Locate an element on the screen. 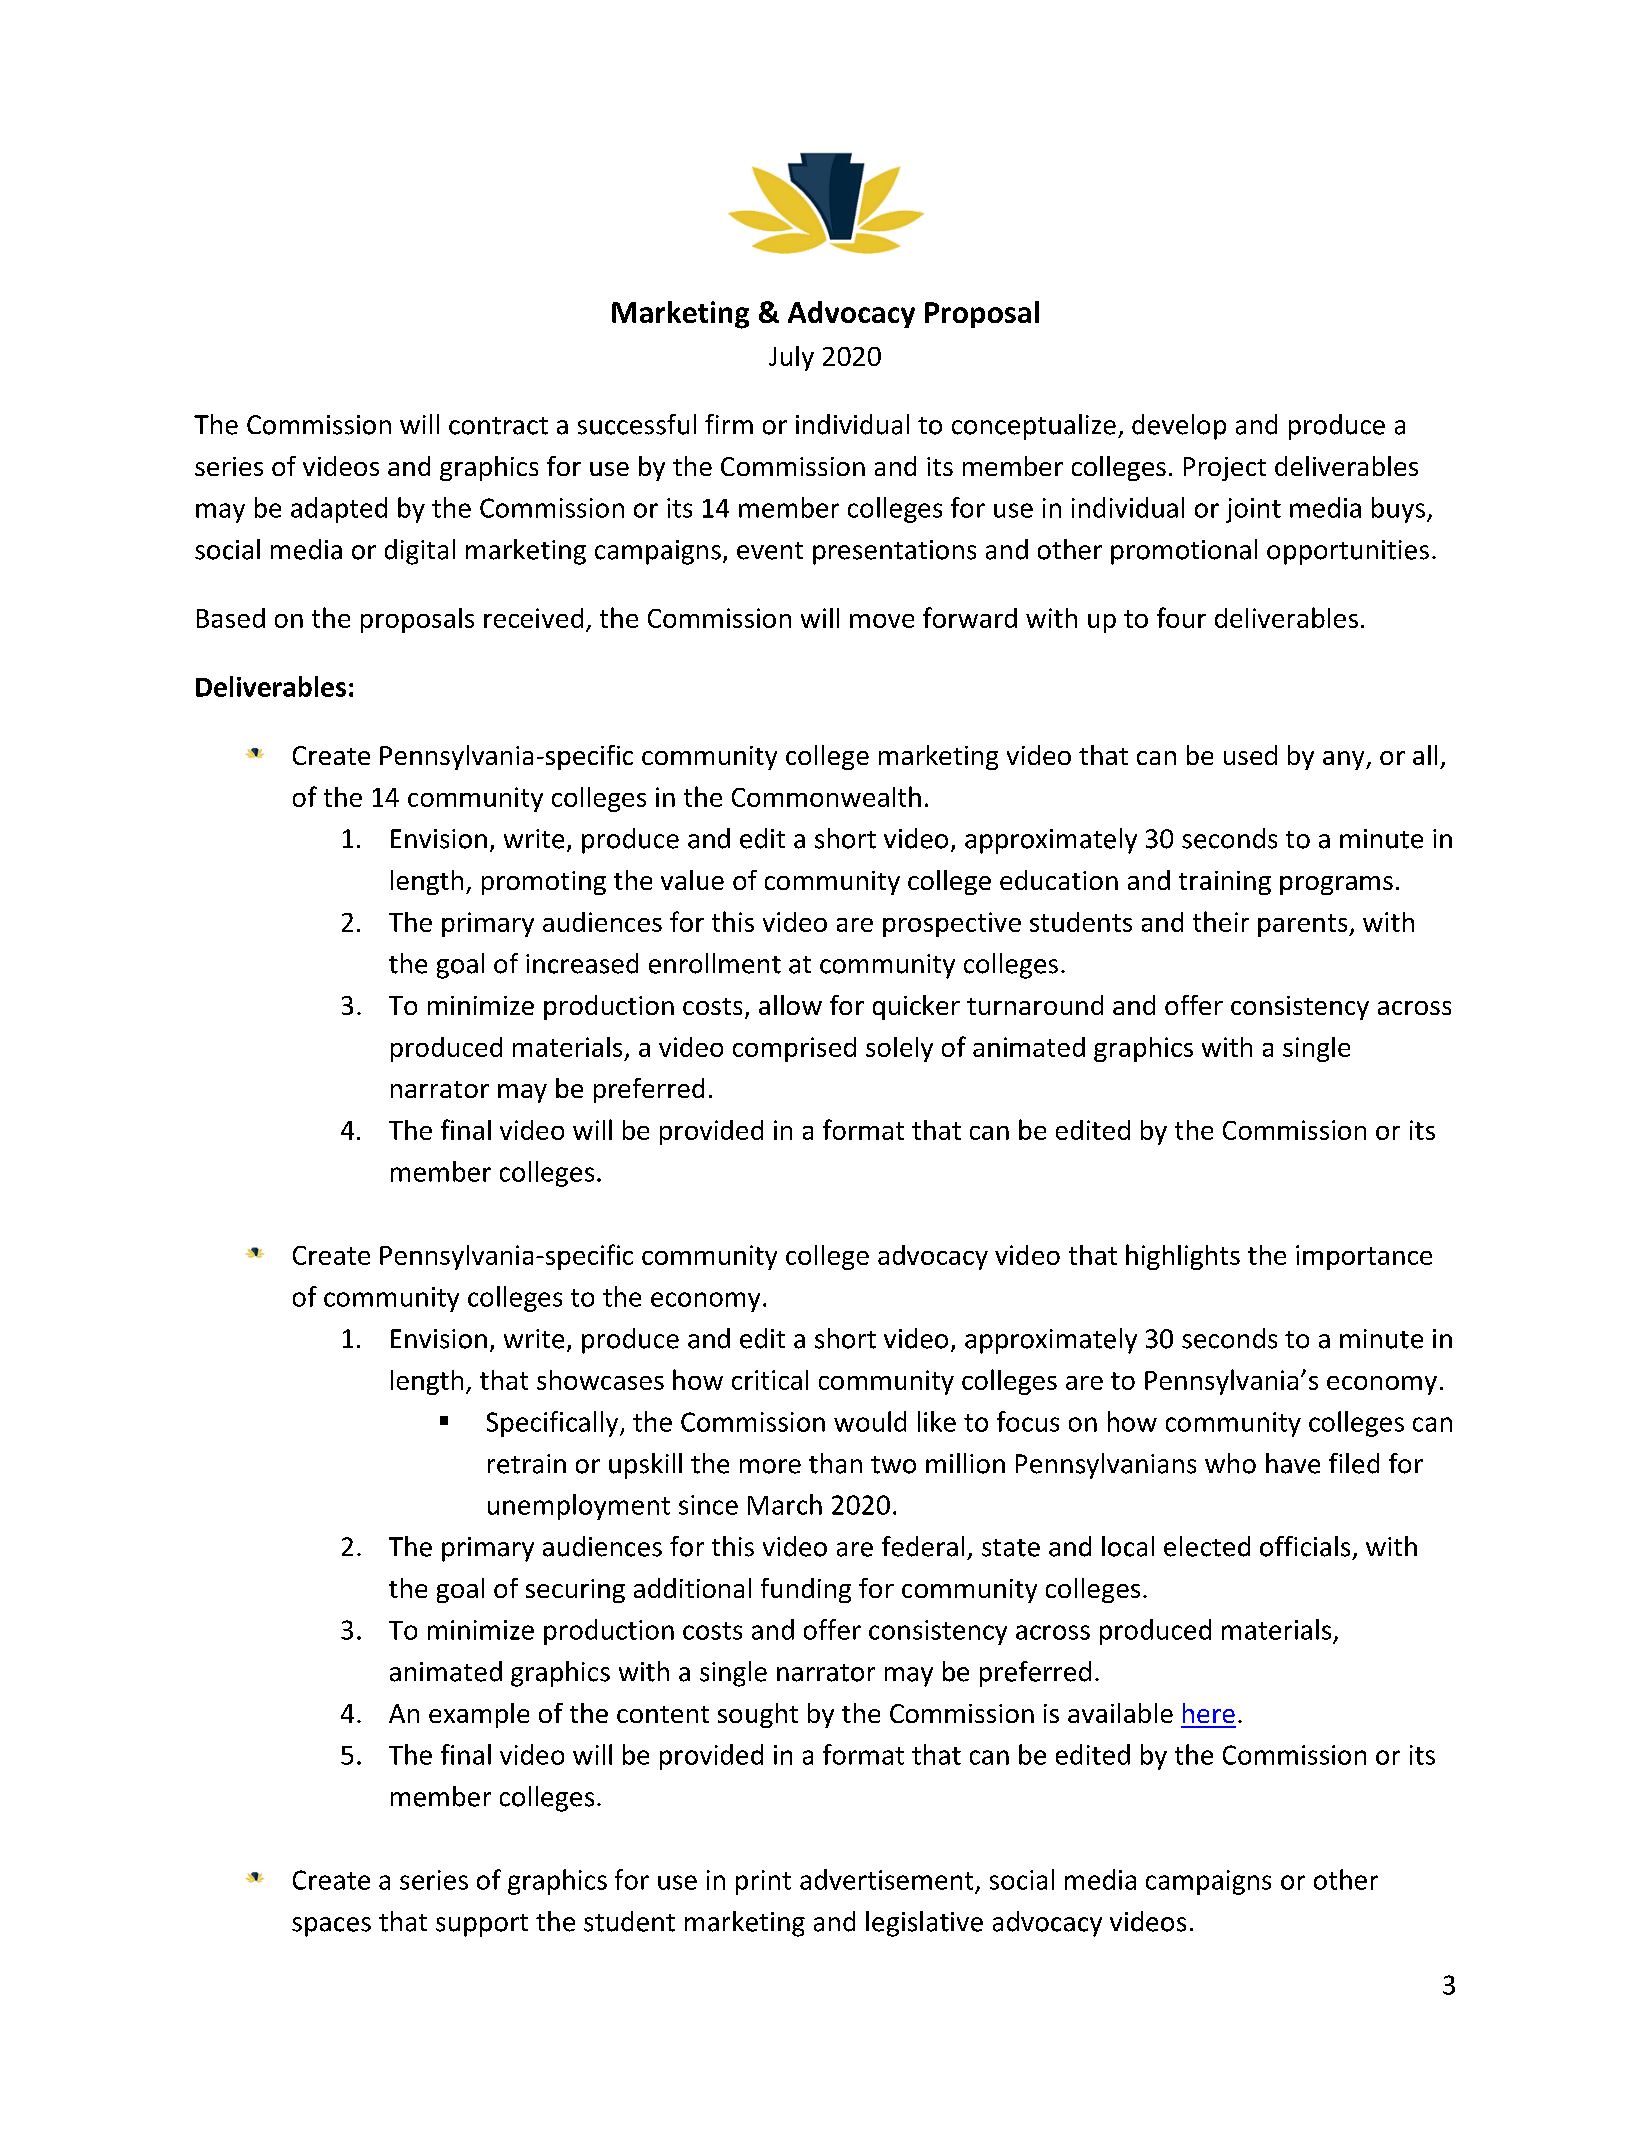  print is located at coordinates (763, 1882).
